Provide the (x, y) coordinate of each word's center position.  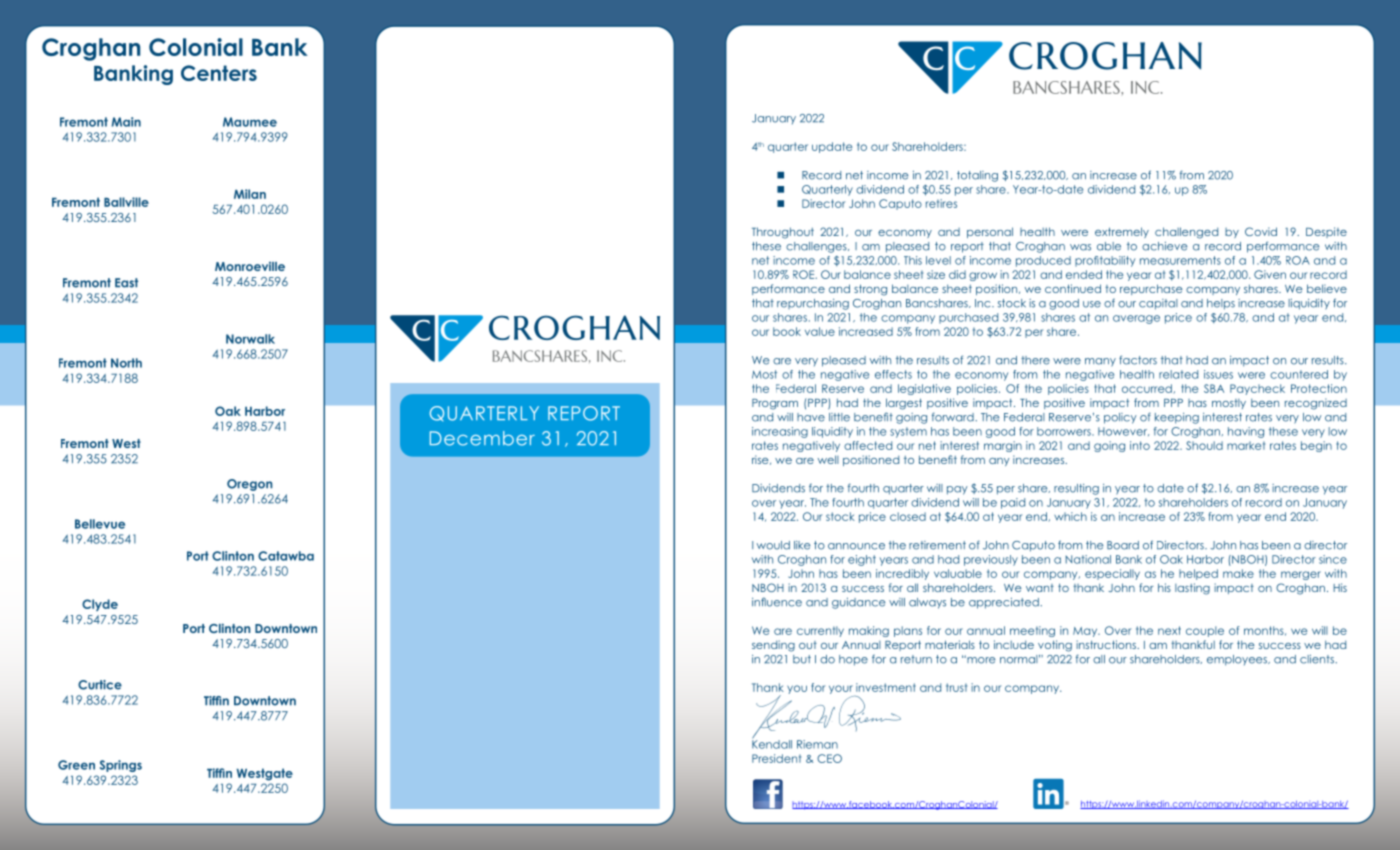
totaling (977, 176)
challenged (1186, 233)
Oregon (249, 485)
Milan (250, 194)
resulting (1076, 489)
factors (1138, 360)
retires (941, 203)
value (820, 331)
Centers (219, 73)
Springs (121, 766)
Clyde (100, 605)
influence (777, 602)
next (1169, 630)
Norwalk (250, 339)
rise (761, 460)
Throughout (783, 233)
